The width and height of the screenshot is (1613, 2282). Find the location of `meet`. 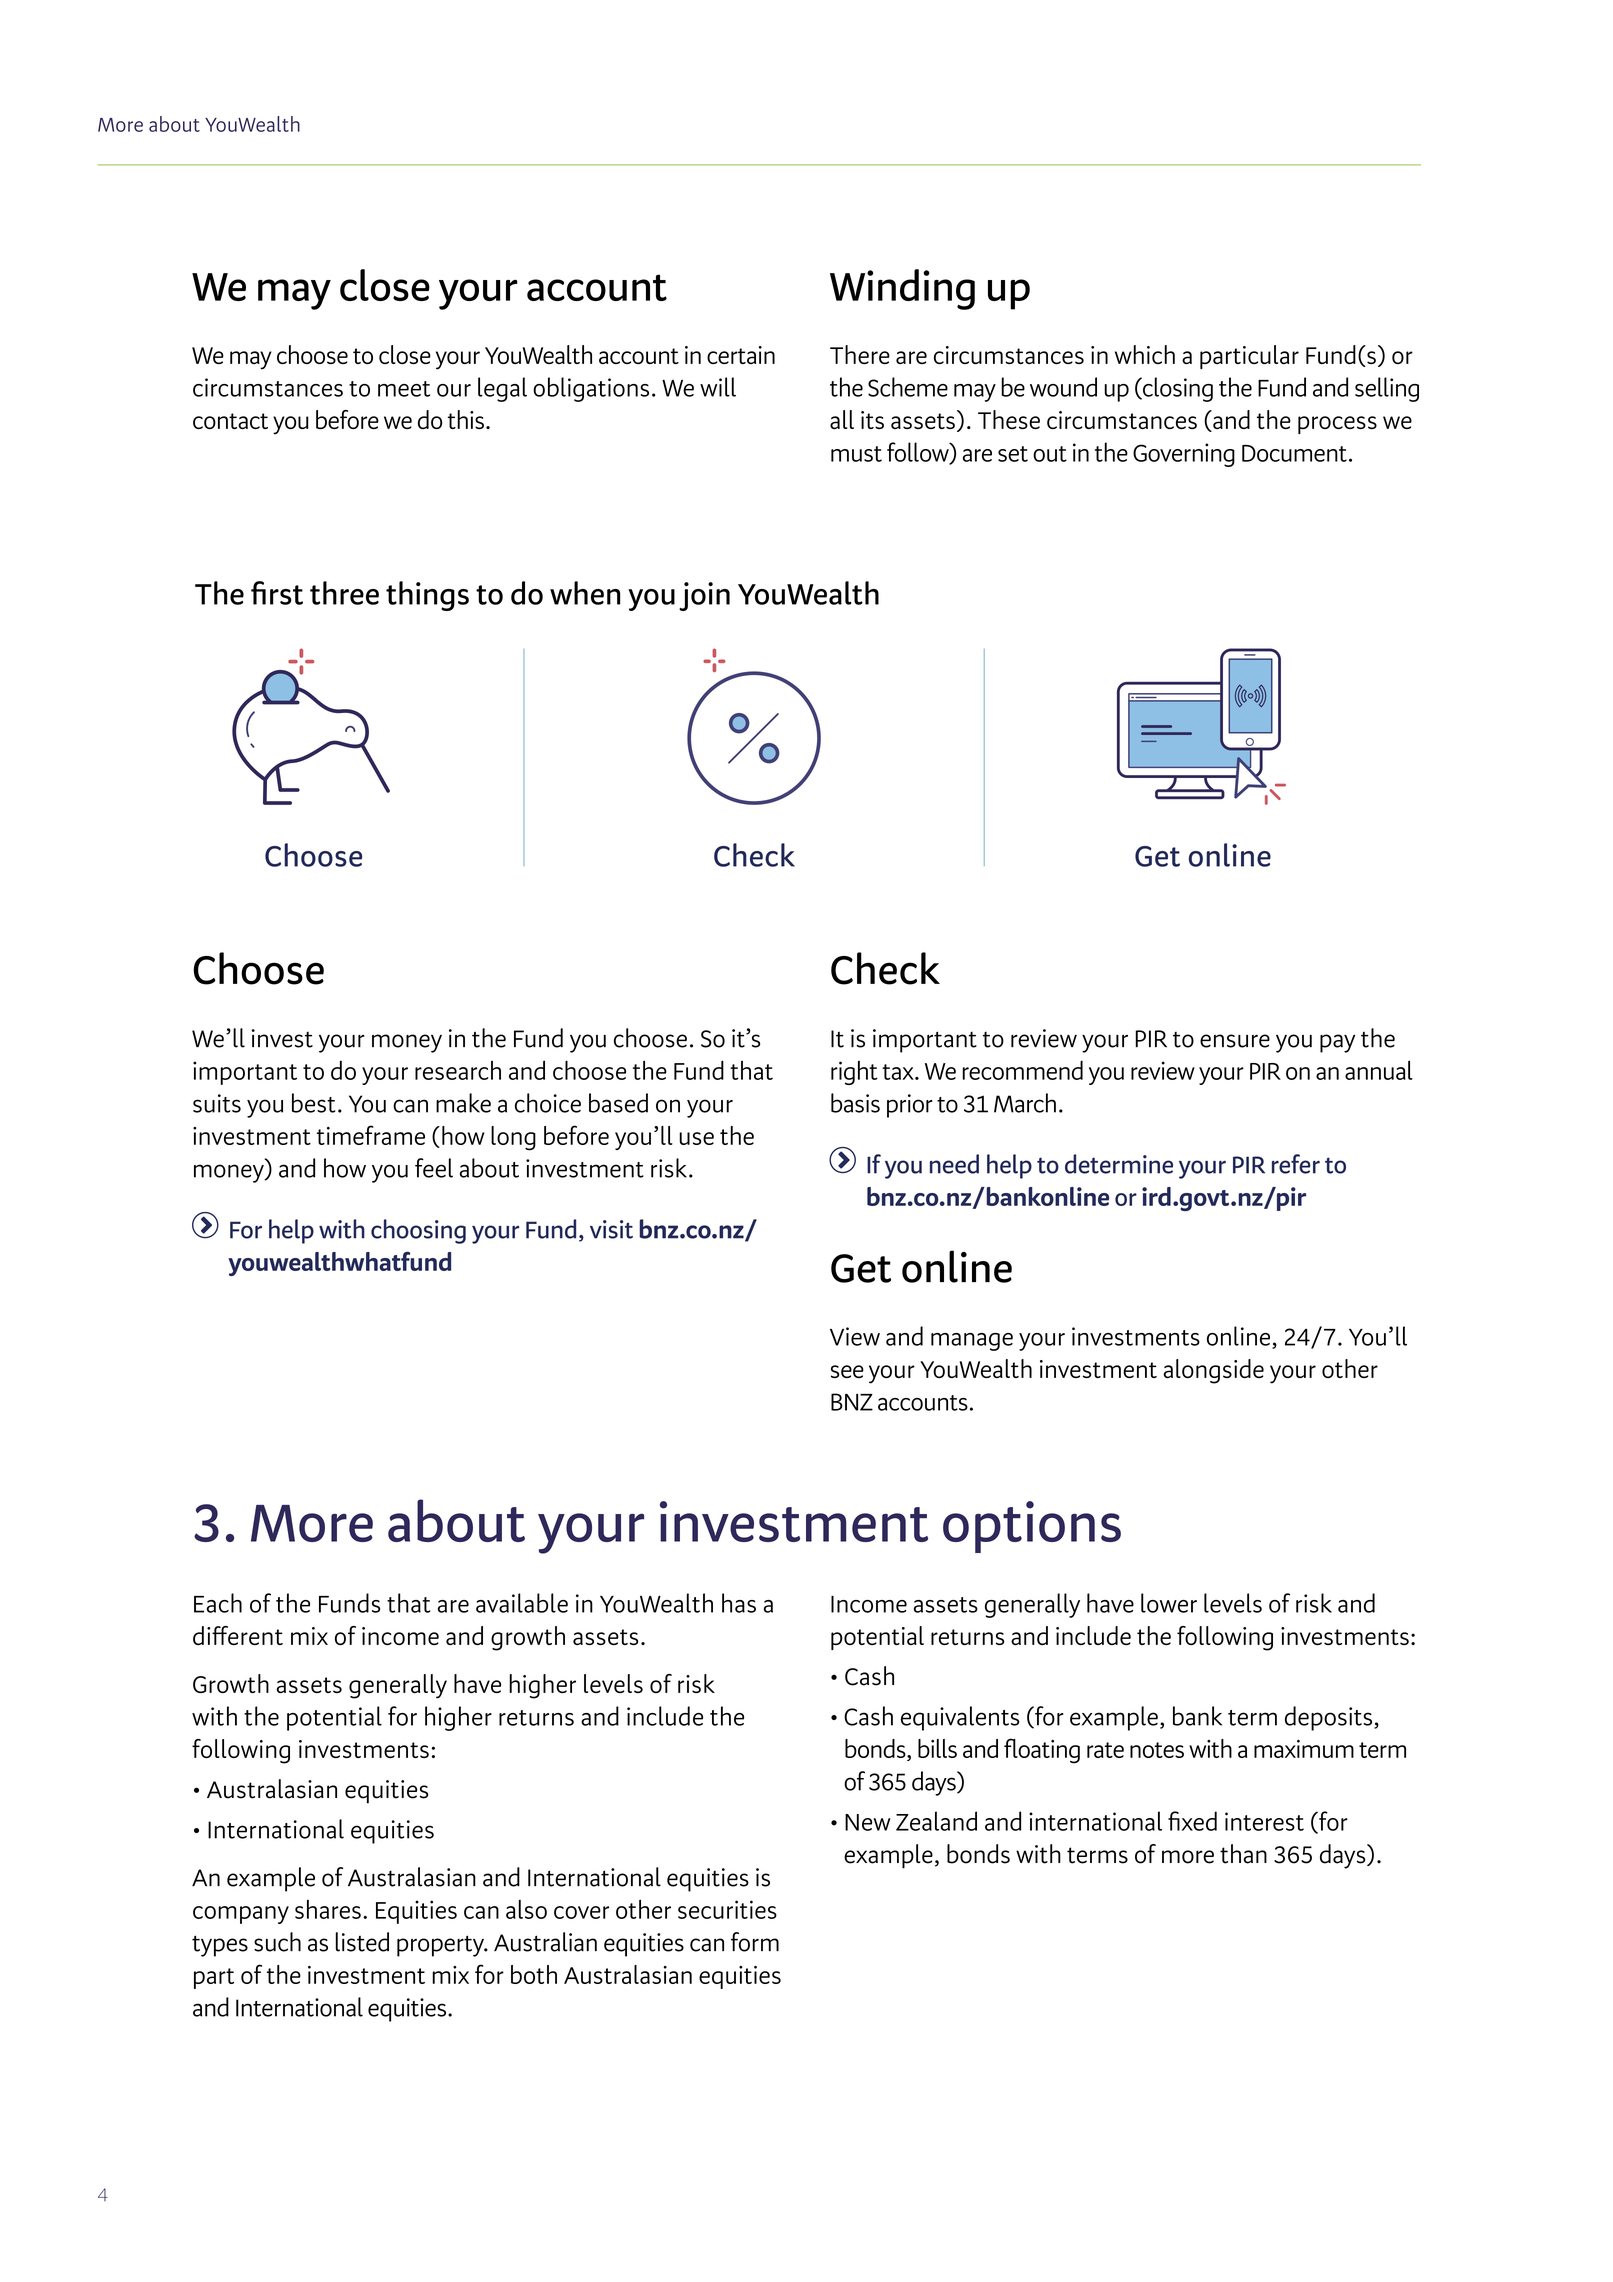

meet is located at coordinates (404, 389).
